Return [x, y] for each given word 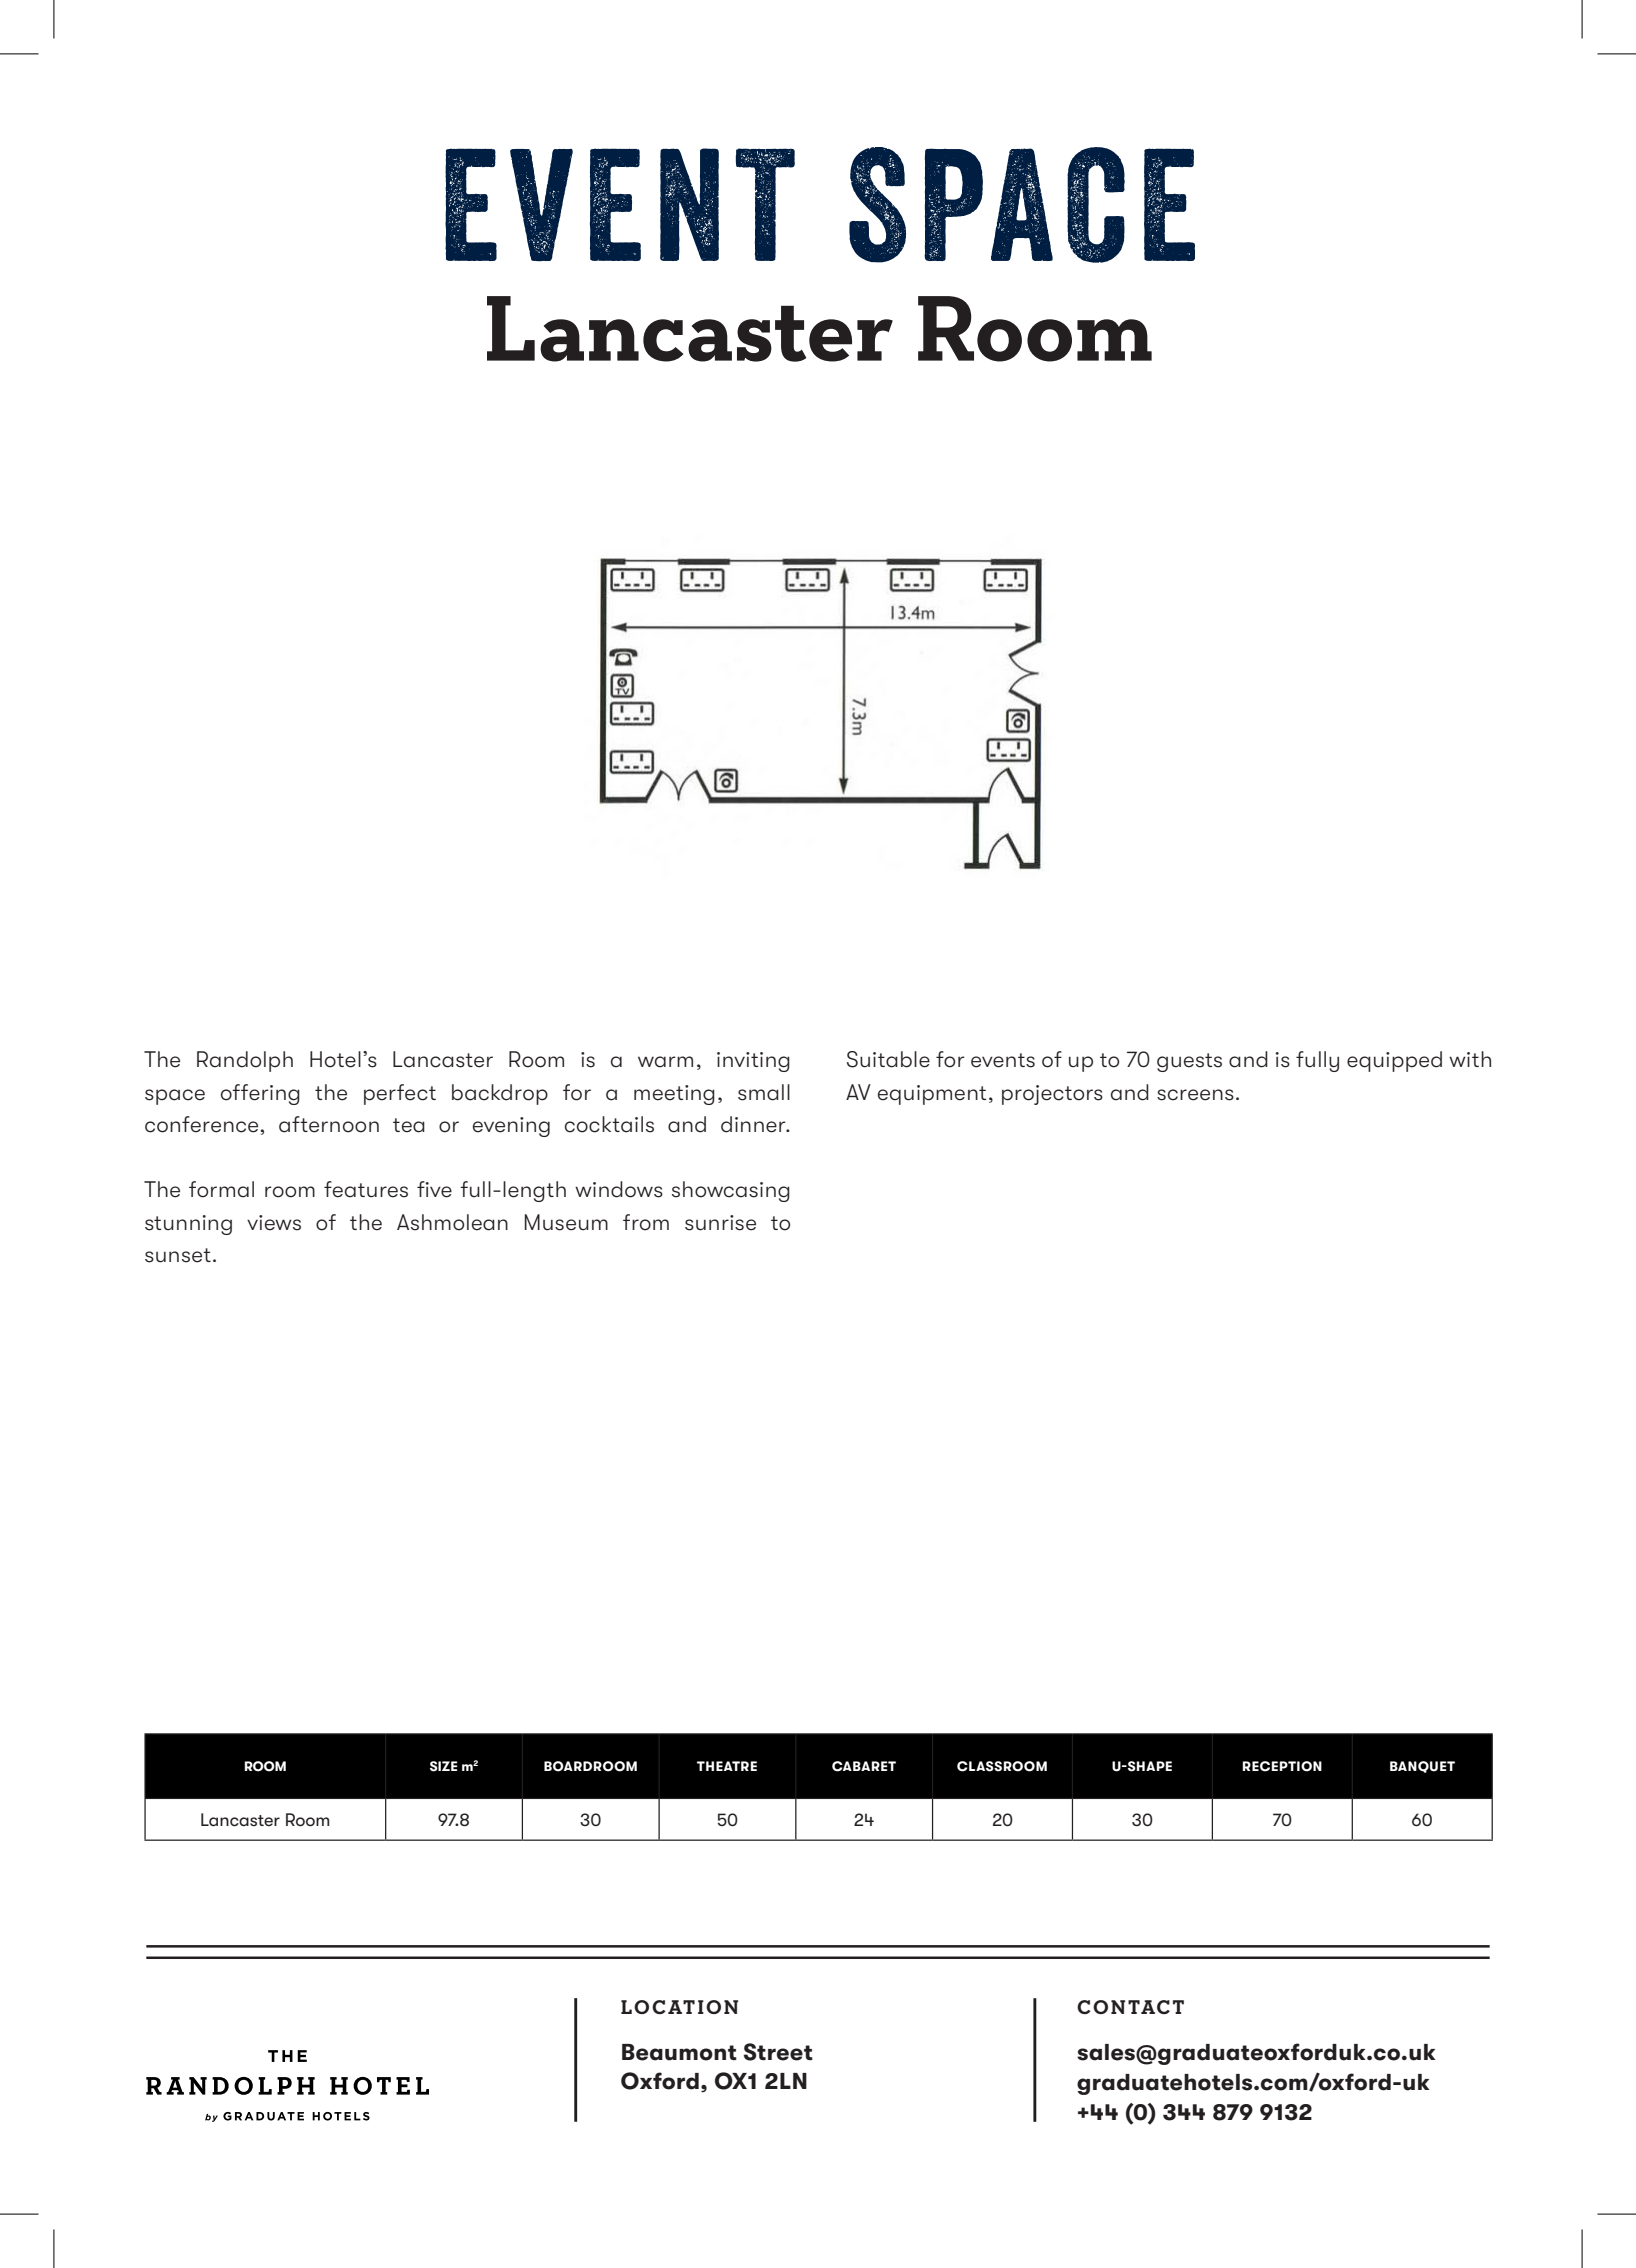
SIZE [443, 1766]
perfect [400, 1094]
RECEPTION [1282, 1766]
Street [778, 2052]
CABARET [864, 1766]
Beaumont [679, 2052]
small [764, 1092]
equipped [1394, 1061]
